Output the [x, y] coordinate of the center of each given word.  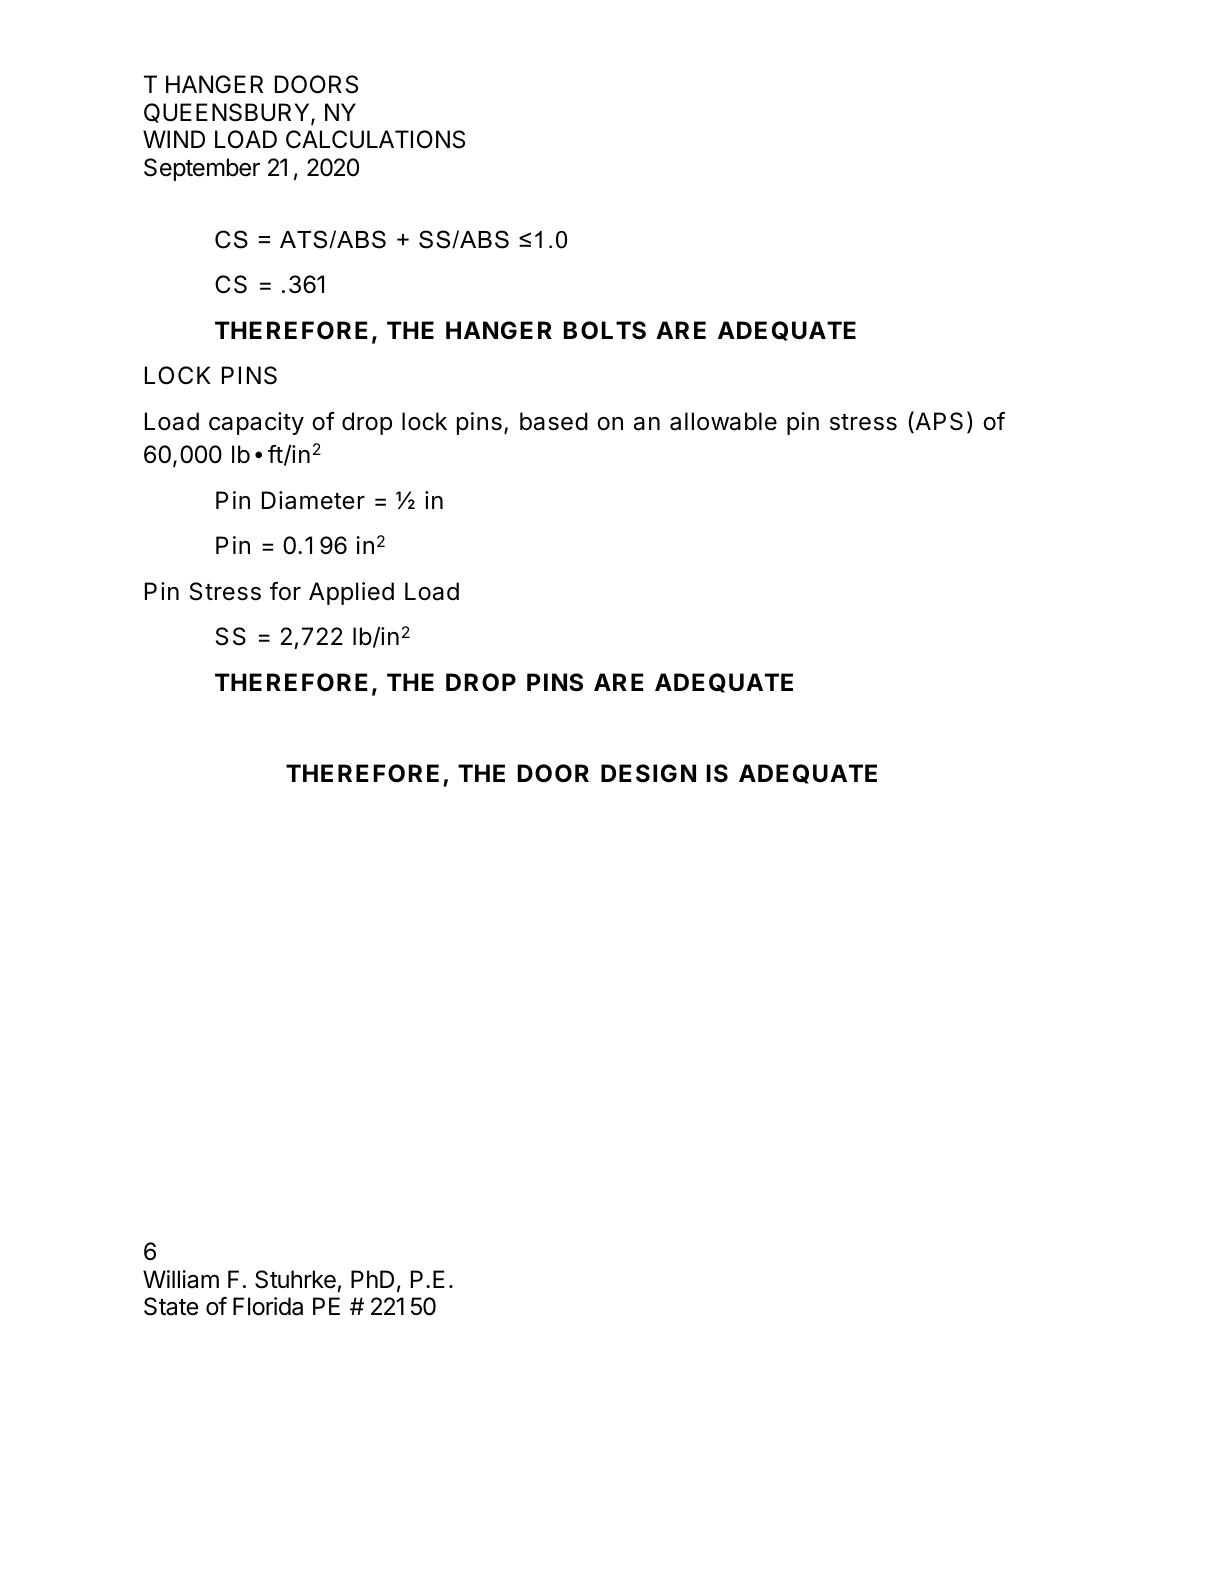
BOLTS [605, 330]
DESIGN [648, 773]
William [181, 1279]
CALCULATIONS [375, 139]
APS [938, 422]
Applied [351, 593]
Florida [268, 1306]
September [202, 169]
